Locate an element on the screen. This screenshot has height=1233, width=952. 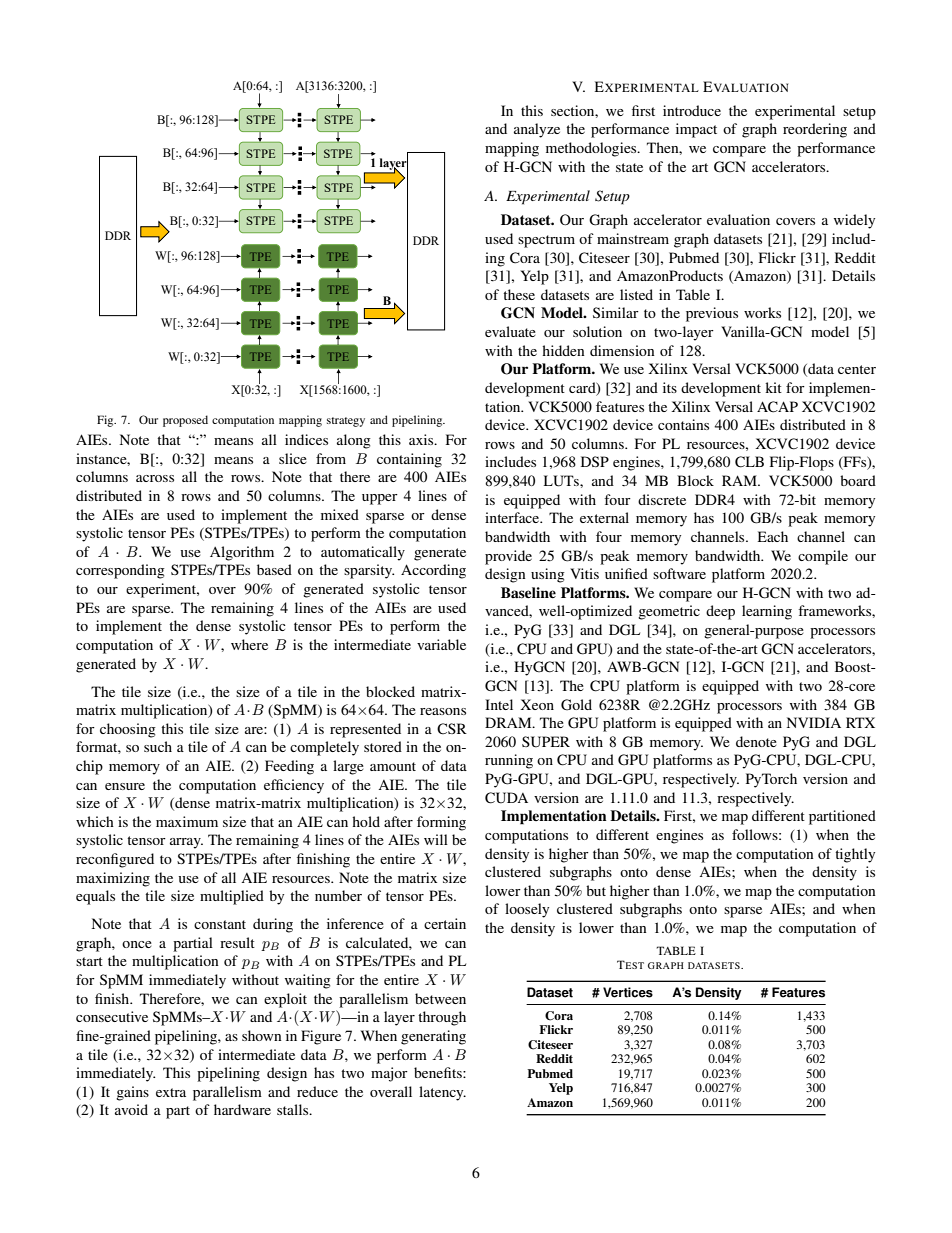
corresponding is located at coordinates (120, 571).
